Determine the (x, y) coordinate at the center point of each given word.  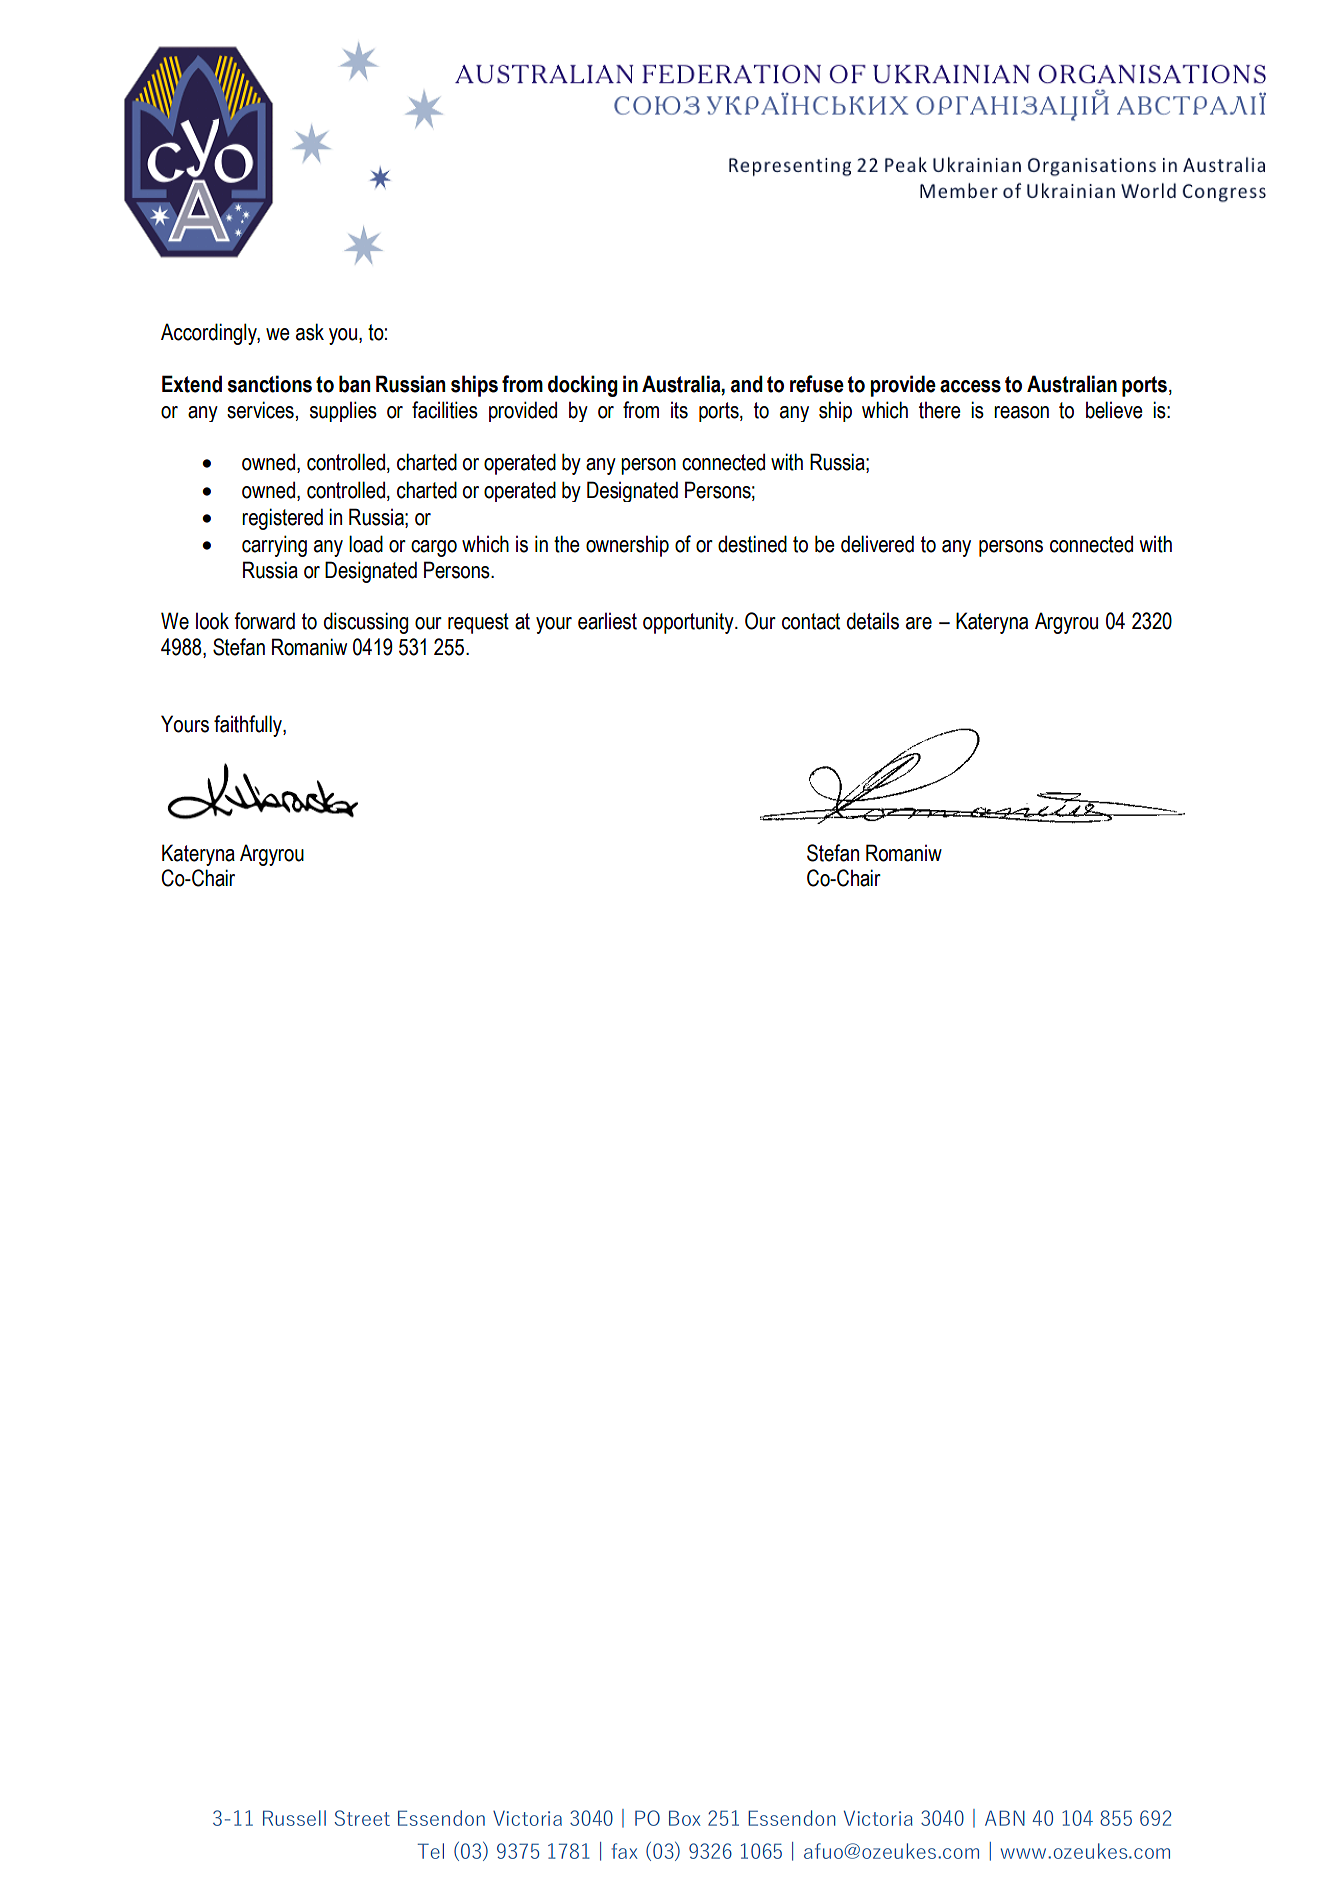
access (970, 386)
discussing (366, 623)
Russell (294, 1818)
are (919, 623)
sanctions (270, 384)
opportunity (689, 623)
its (679, 410)
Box (685, 1818)
